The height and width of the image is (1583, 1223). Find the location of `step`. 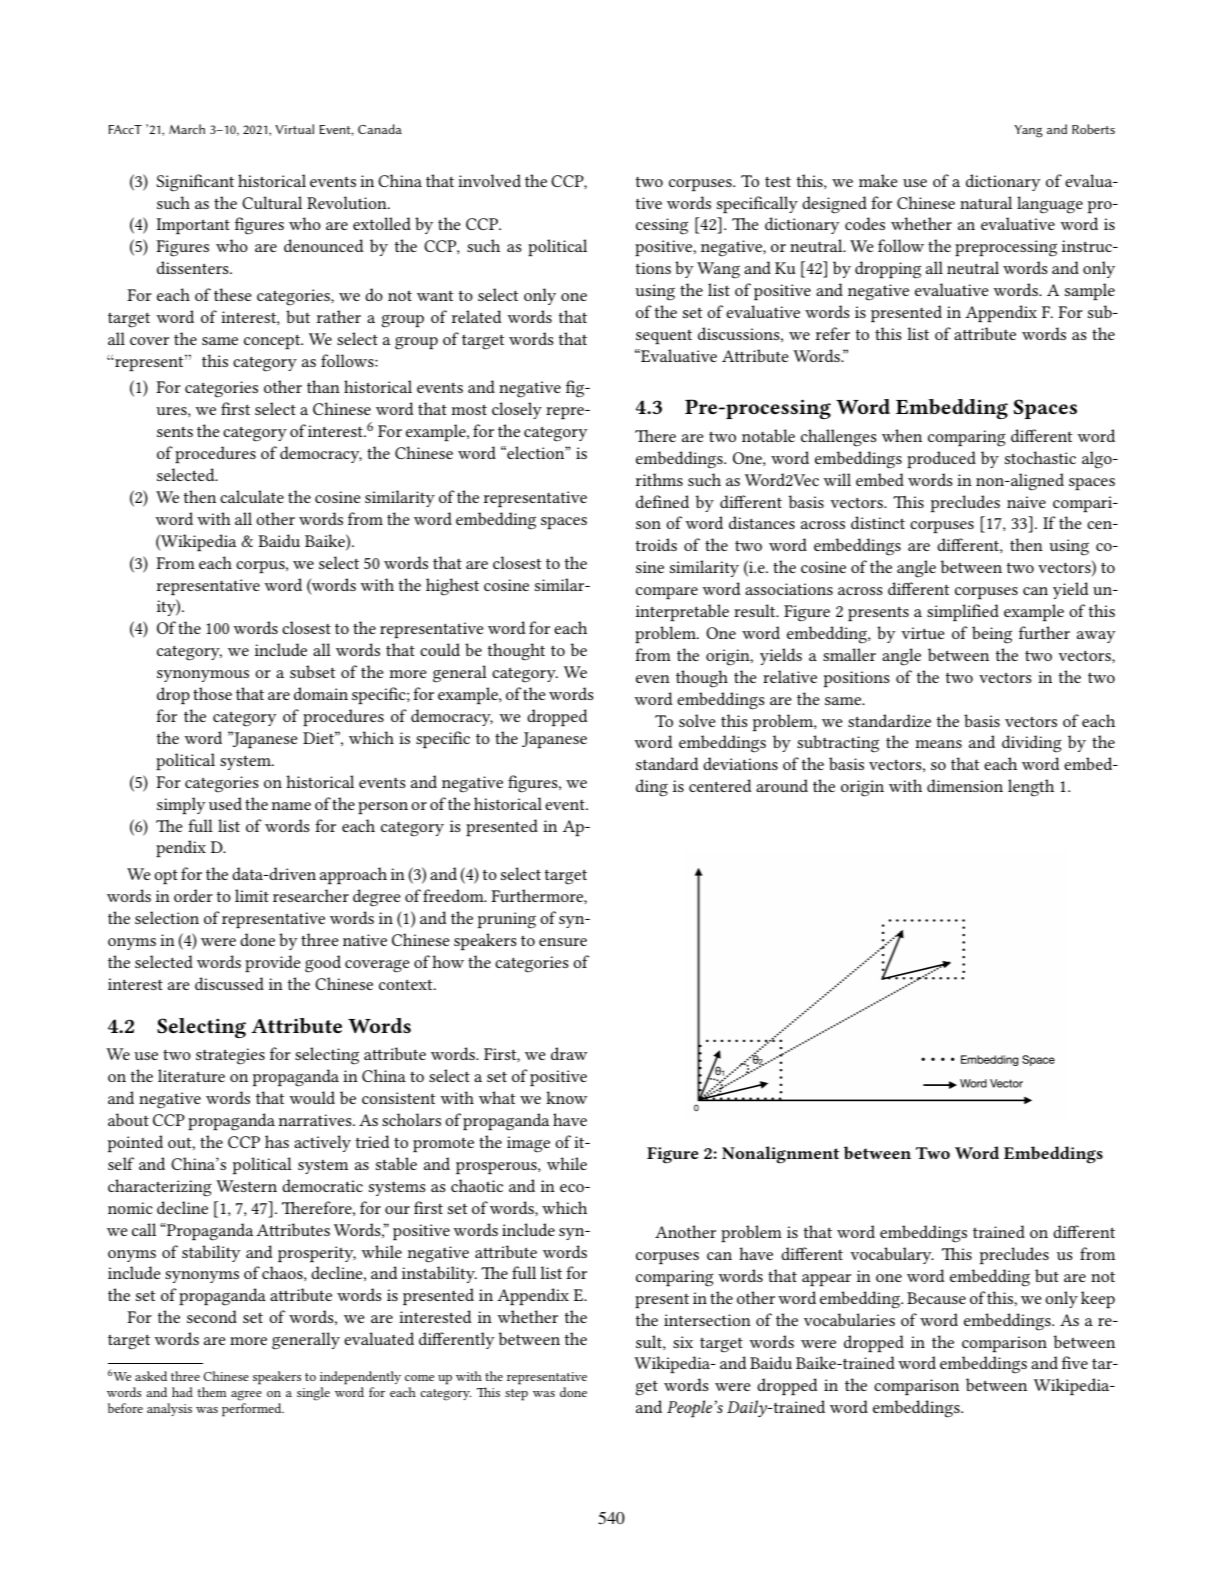

step is located at coordinates (516, 1395).
